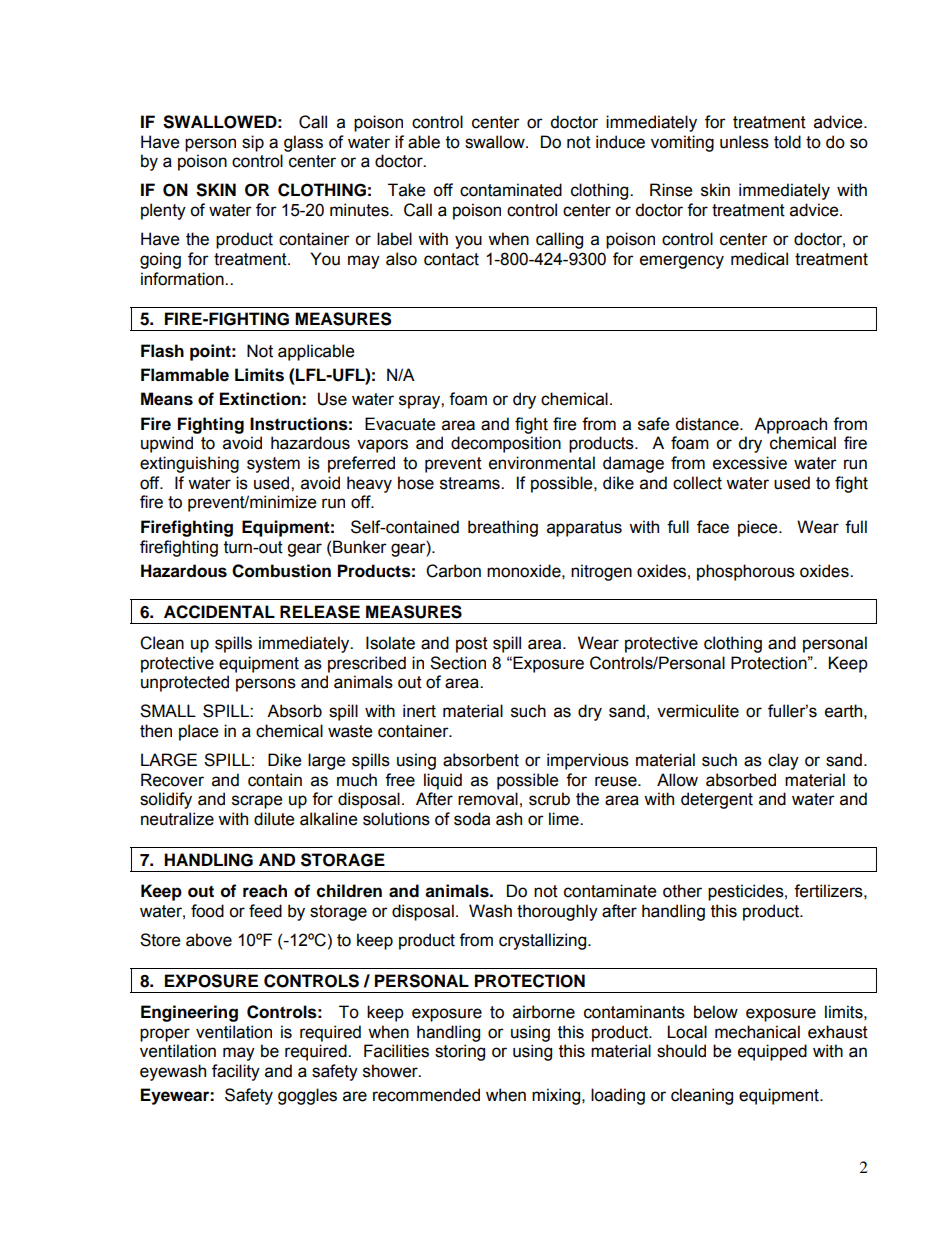 The image size is (952, 1233). Describe the element at coordinates (236, 1072) in the page. I see `facility` at that location.
